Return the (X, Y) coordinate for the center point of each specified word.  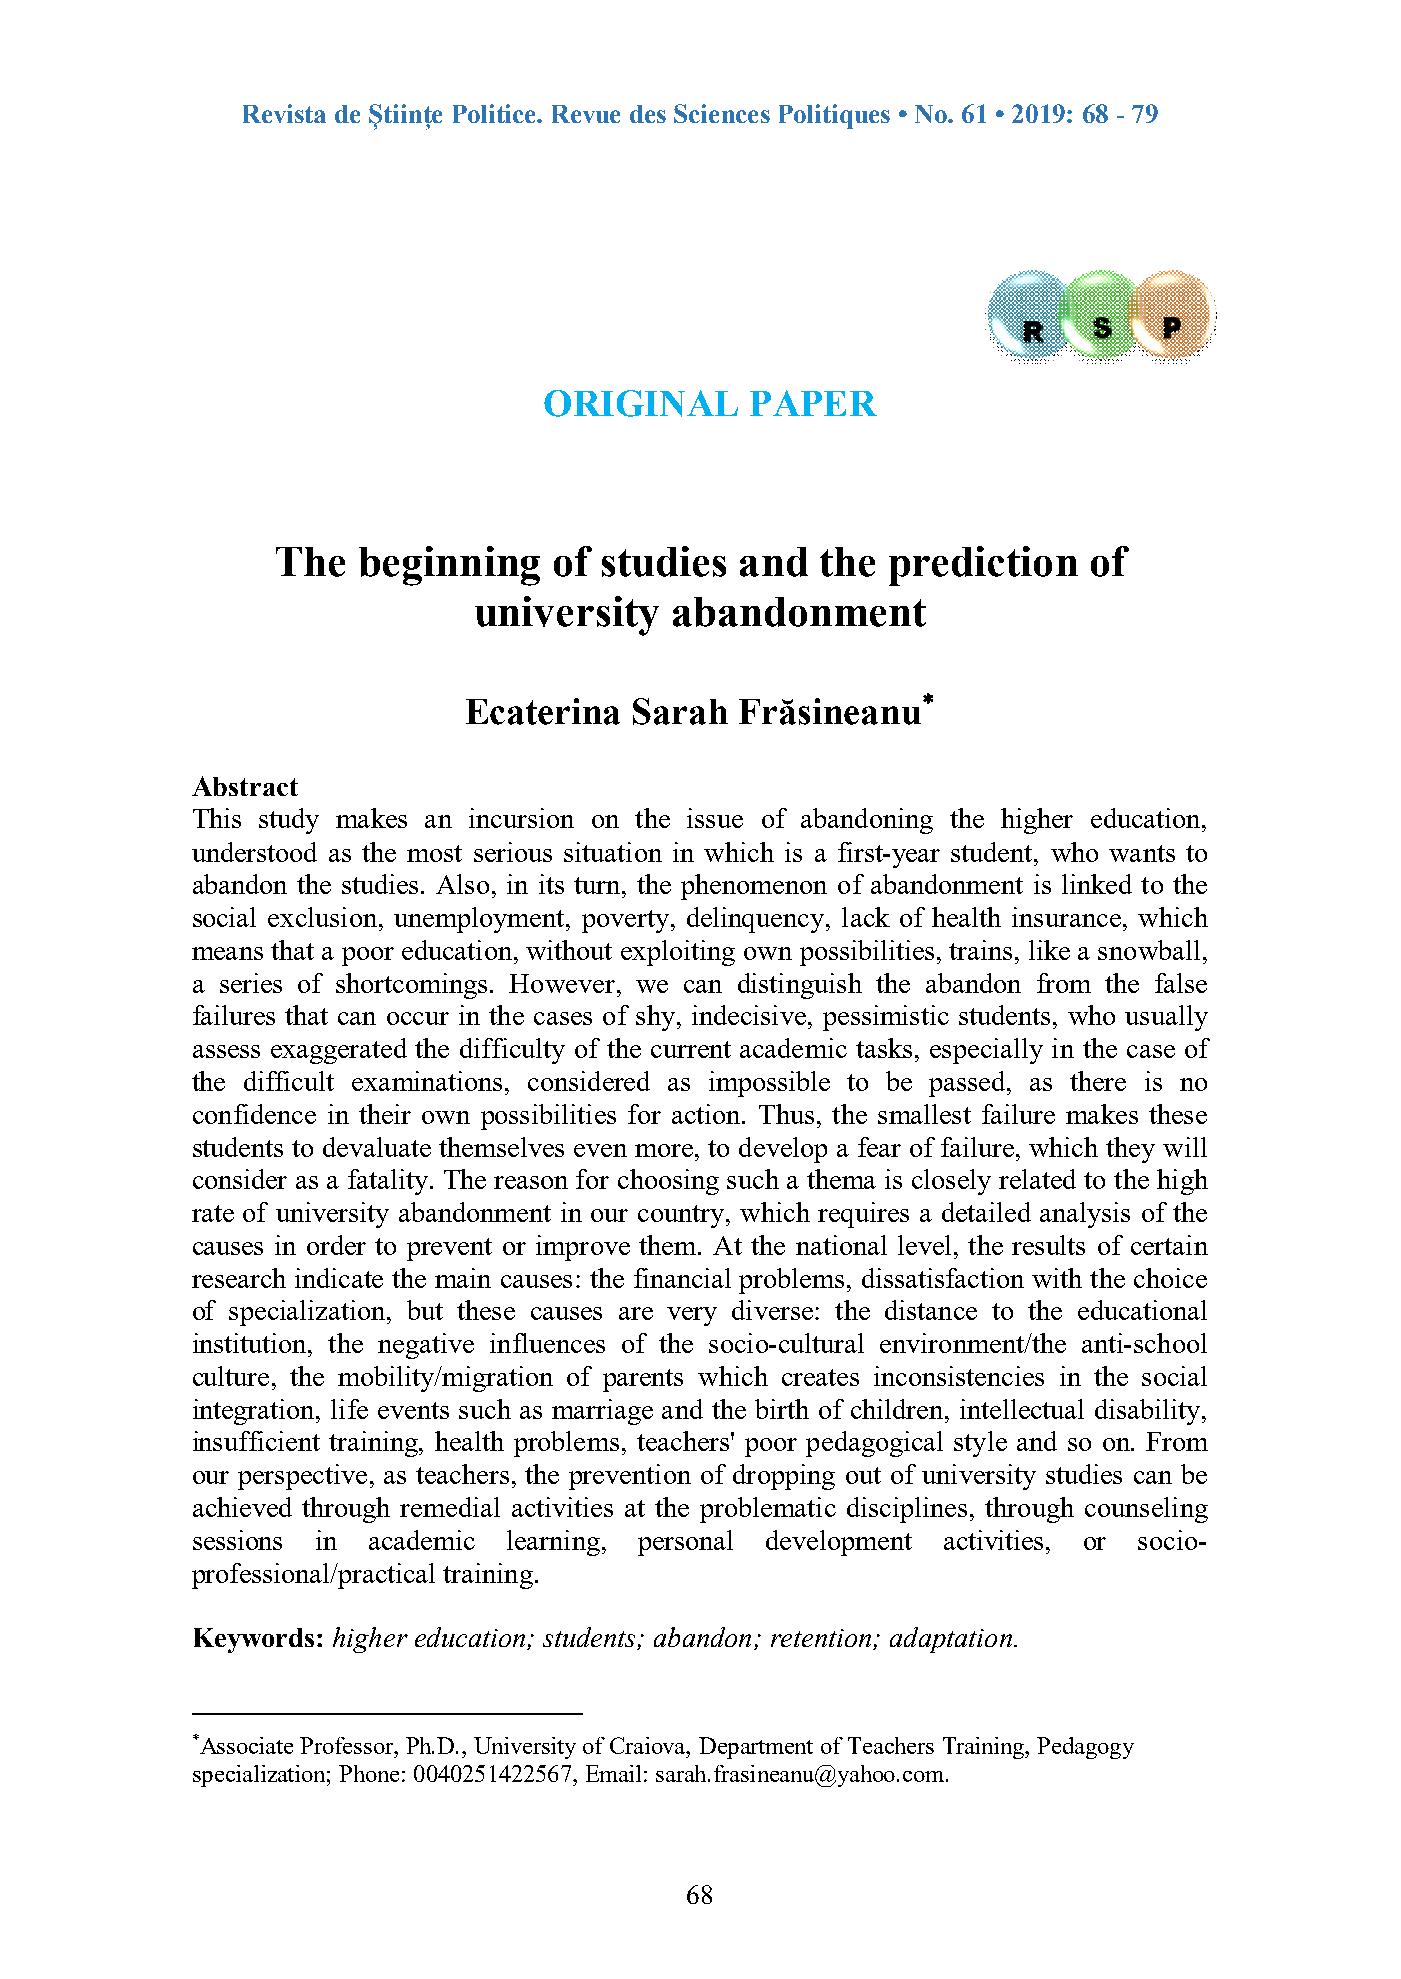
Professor (348, 1745)
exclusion (324, 917)
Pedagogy (1085, 1748)
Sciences (722, 113)
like (1049, 950)
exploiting (678, 953)
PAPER (813, 403)
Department (756, 1748)
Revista (284, 113)
